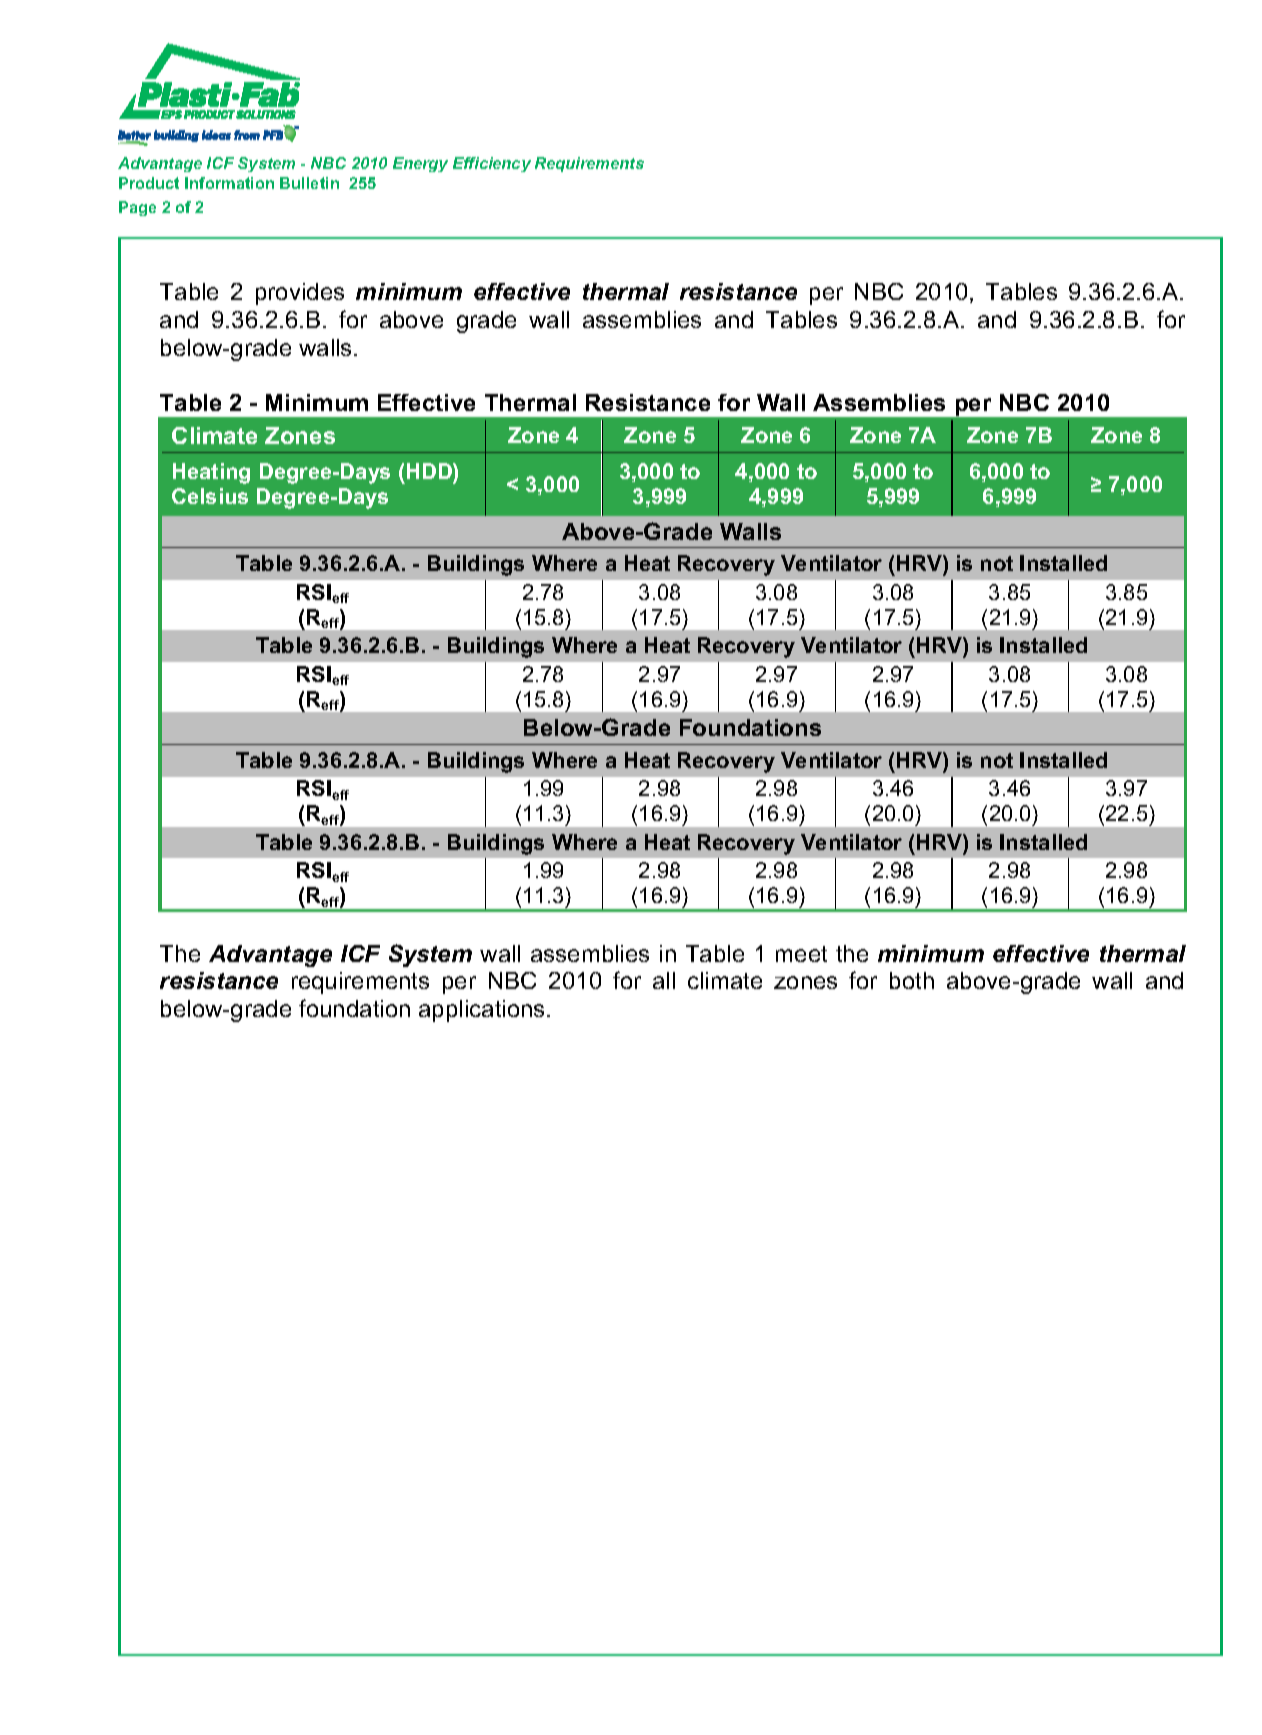  Describe the element at coordinates (430, 471) in the screenshot. I see `HDD` at that location.
